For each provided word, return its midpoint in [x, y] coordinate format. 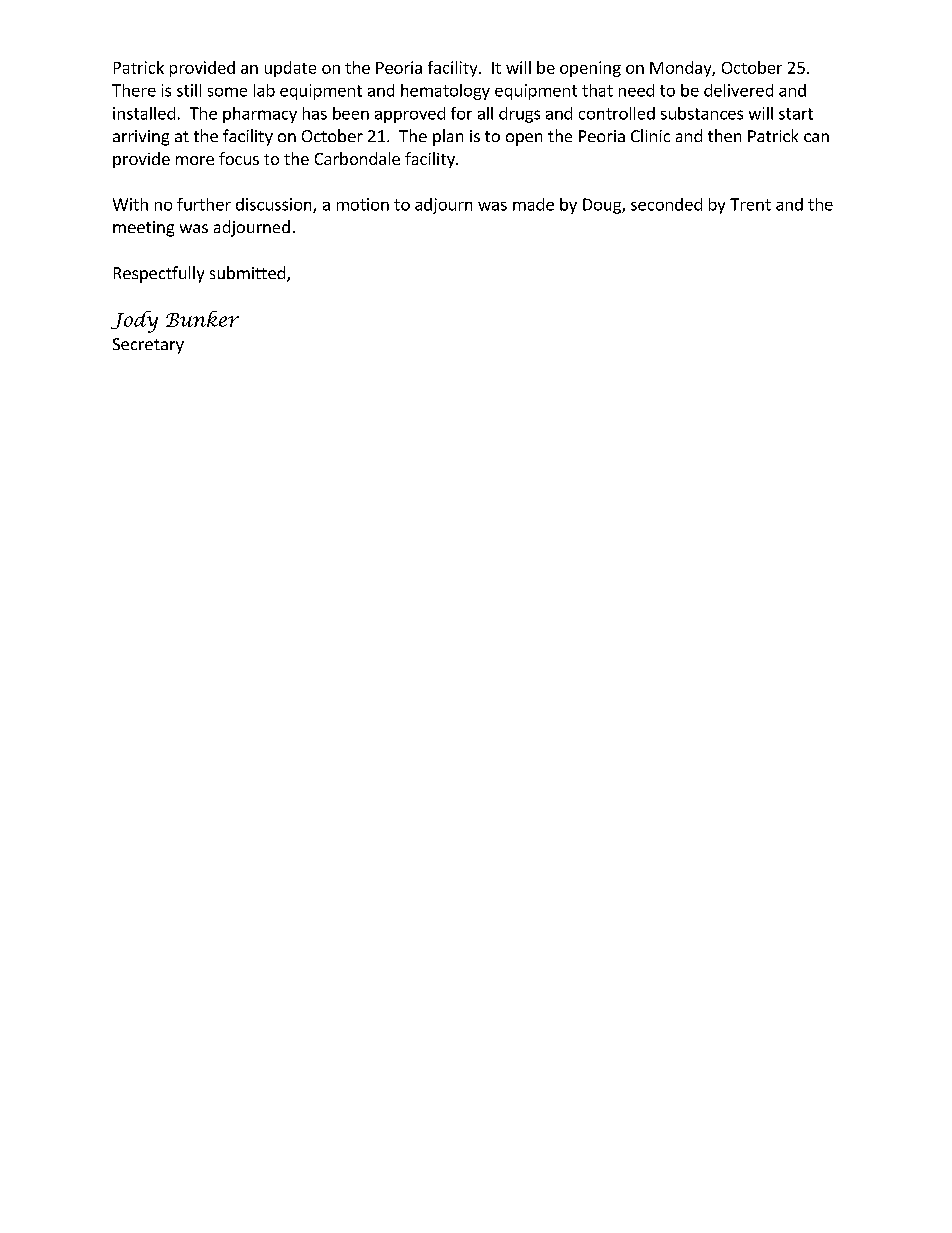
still [189, 90]
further [204, 204]
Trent [750, 204]
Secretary [148, 346]
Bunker [202, 319]
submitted [247, 272]
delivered [738, 90]
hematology [445, 92]
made [533, 204]
